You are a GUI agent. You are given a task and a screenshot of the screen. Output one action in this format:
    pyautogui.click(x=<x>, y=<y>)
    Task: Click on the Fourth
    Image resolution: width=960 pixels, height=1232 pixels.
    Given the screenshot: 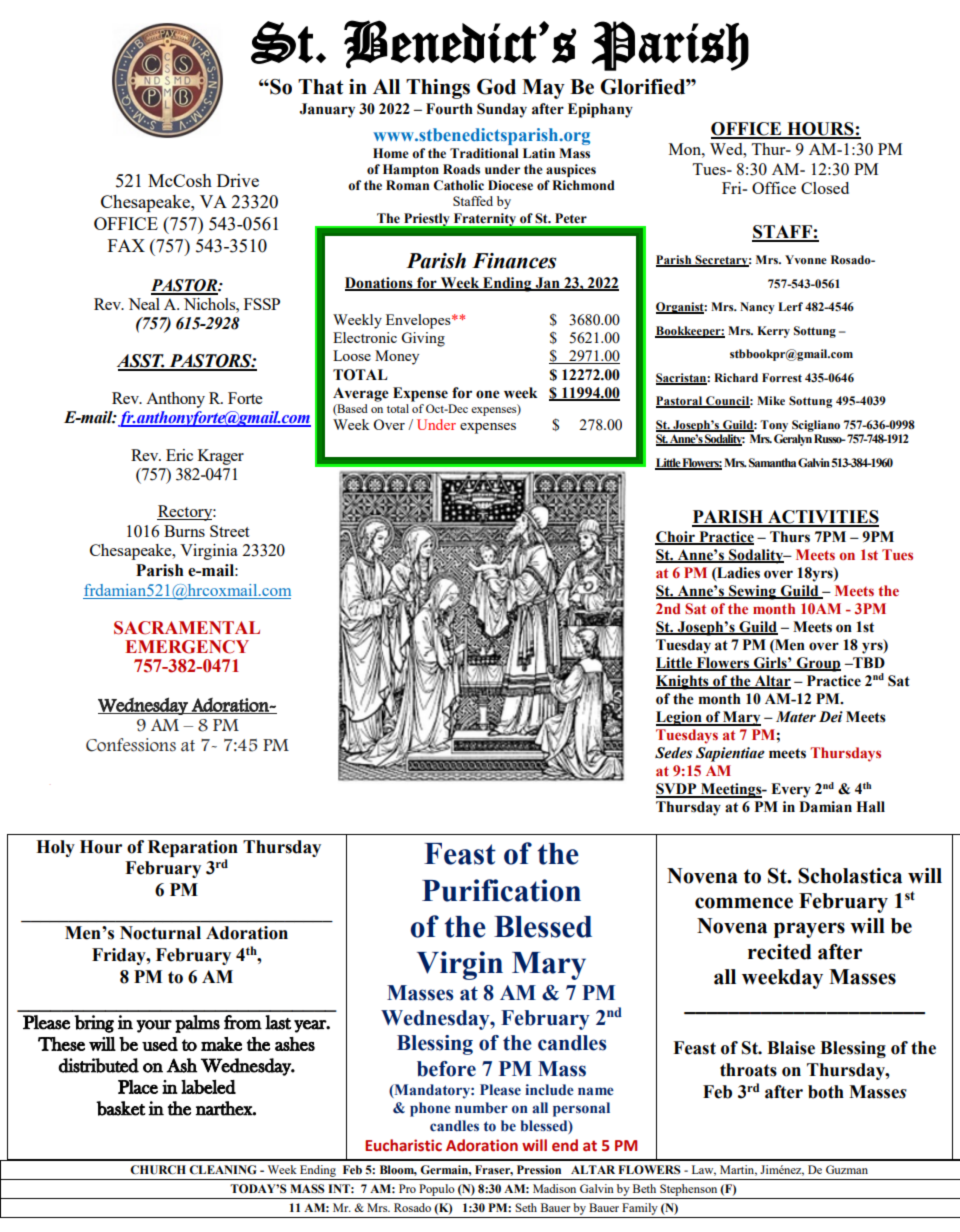 What is the action you would take?
    pyautogui.click(x=449, y=109)
